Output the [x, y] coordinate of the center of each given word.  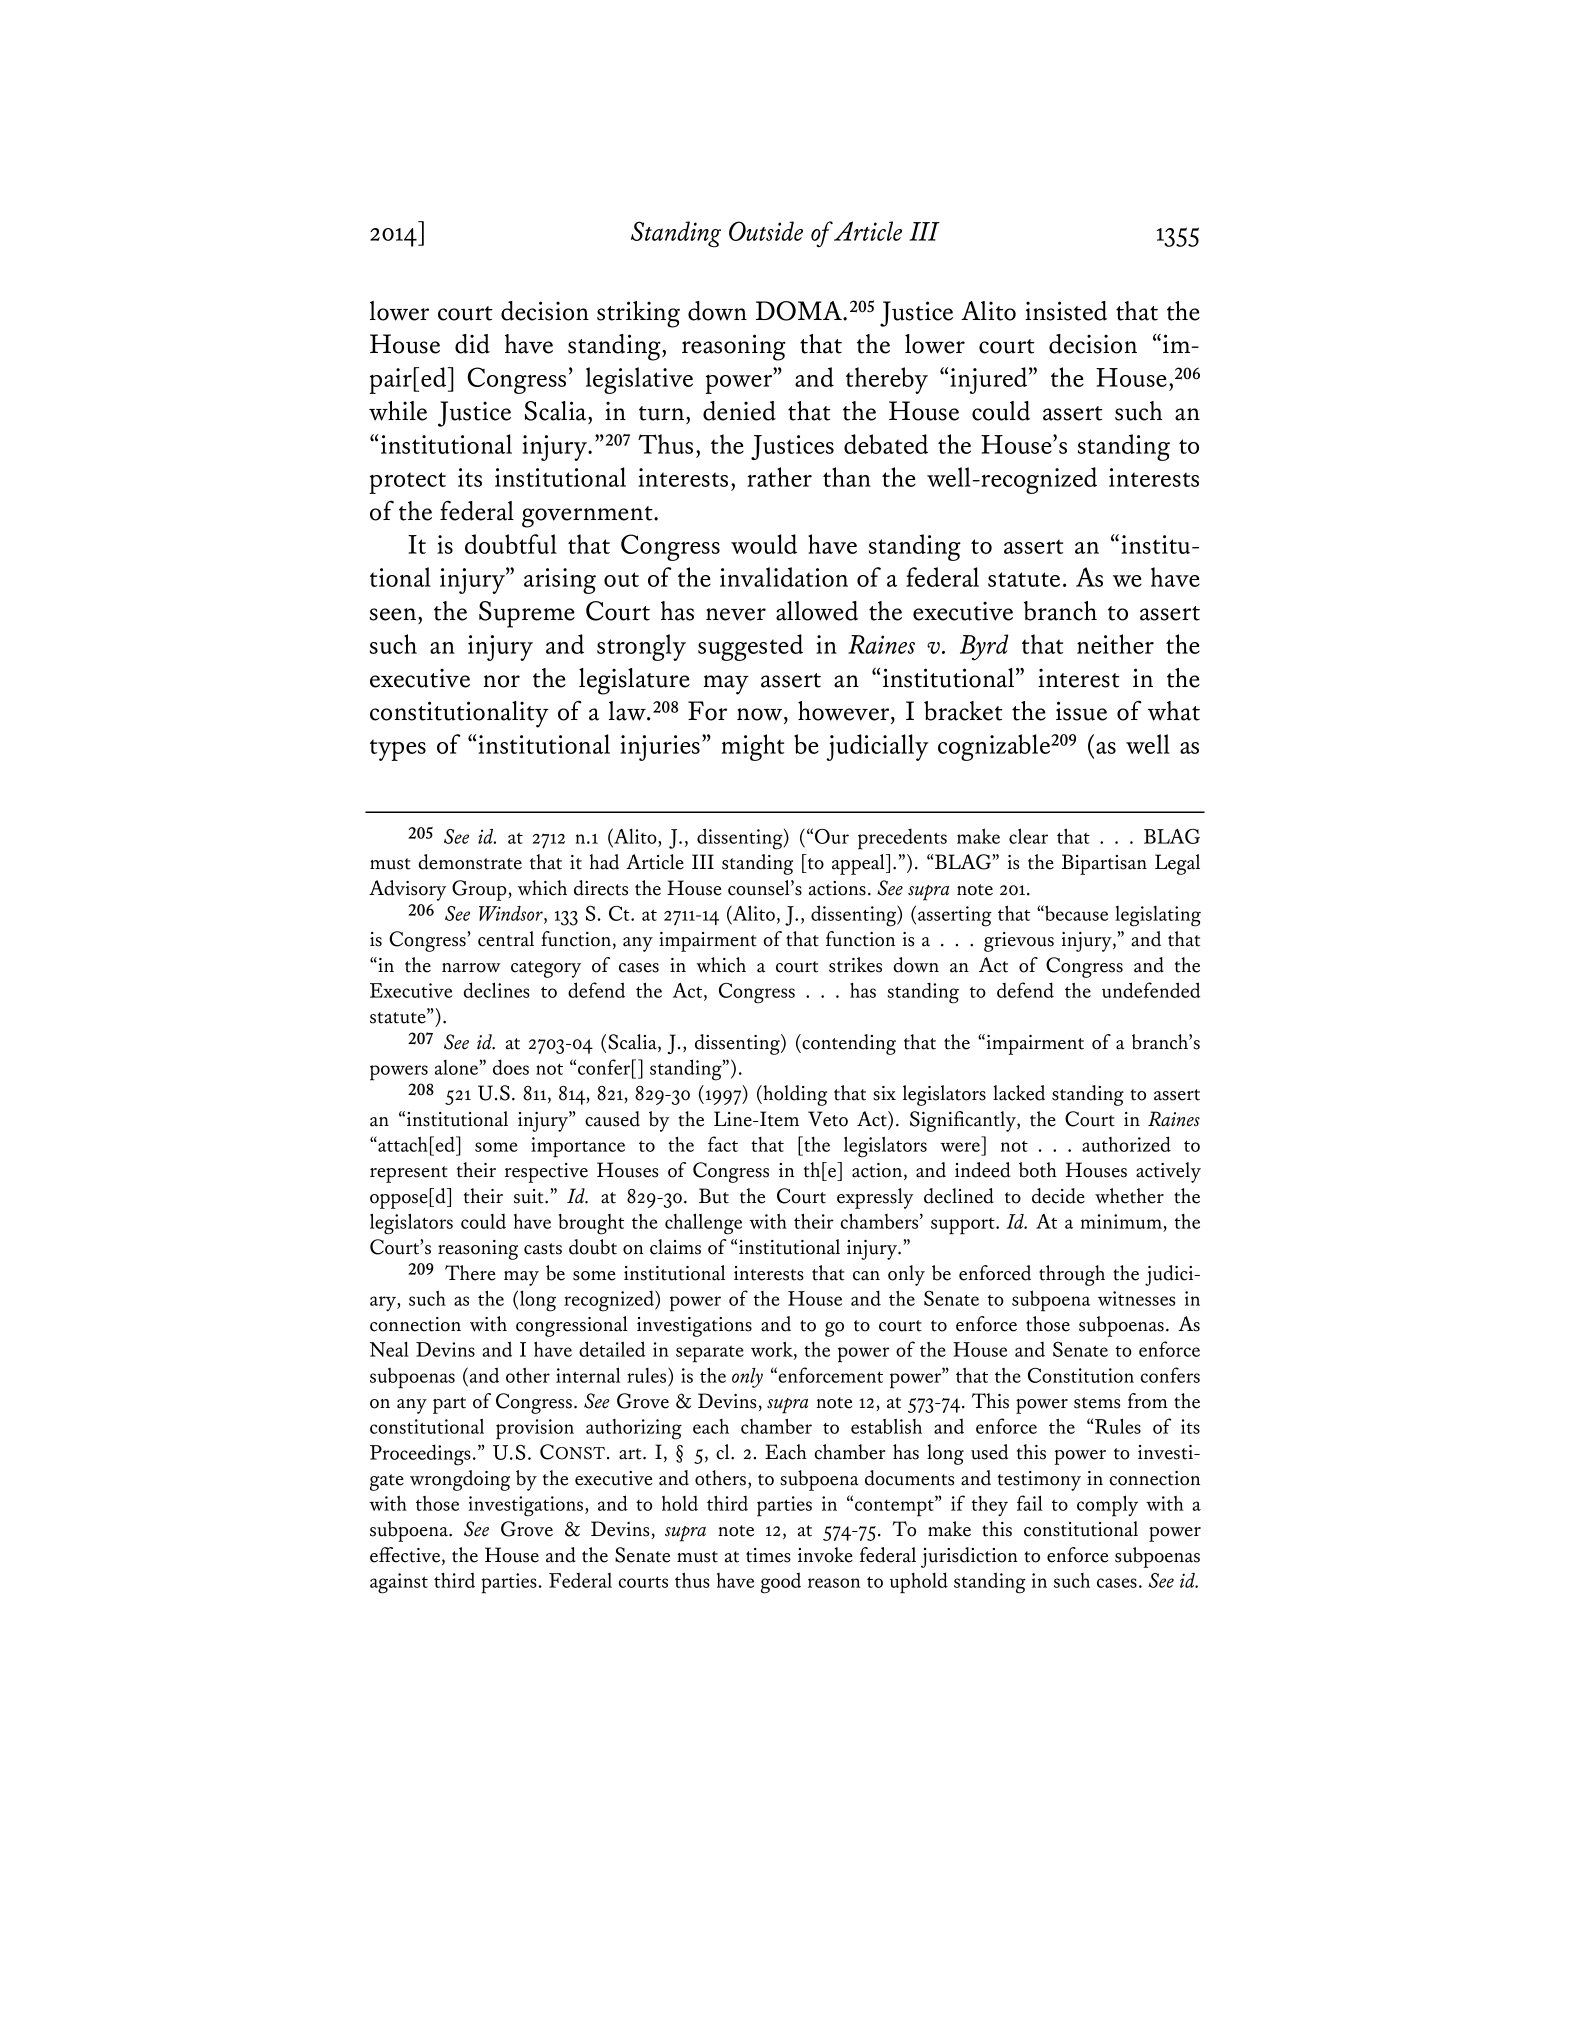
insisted [1066, 311]
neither [1115, 644]
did [472, 344]
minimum [1121, 1221]
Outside [766, 231]
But [714, 1196]
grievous [1019, 942]
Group [479, 890]
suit [530, 1196]
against [399, 1583]
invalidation [784, 577]
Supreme [527, 614]
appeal [859, 864]
